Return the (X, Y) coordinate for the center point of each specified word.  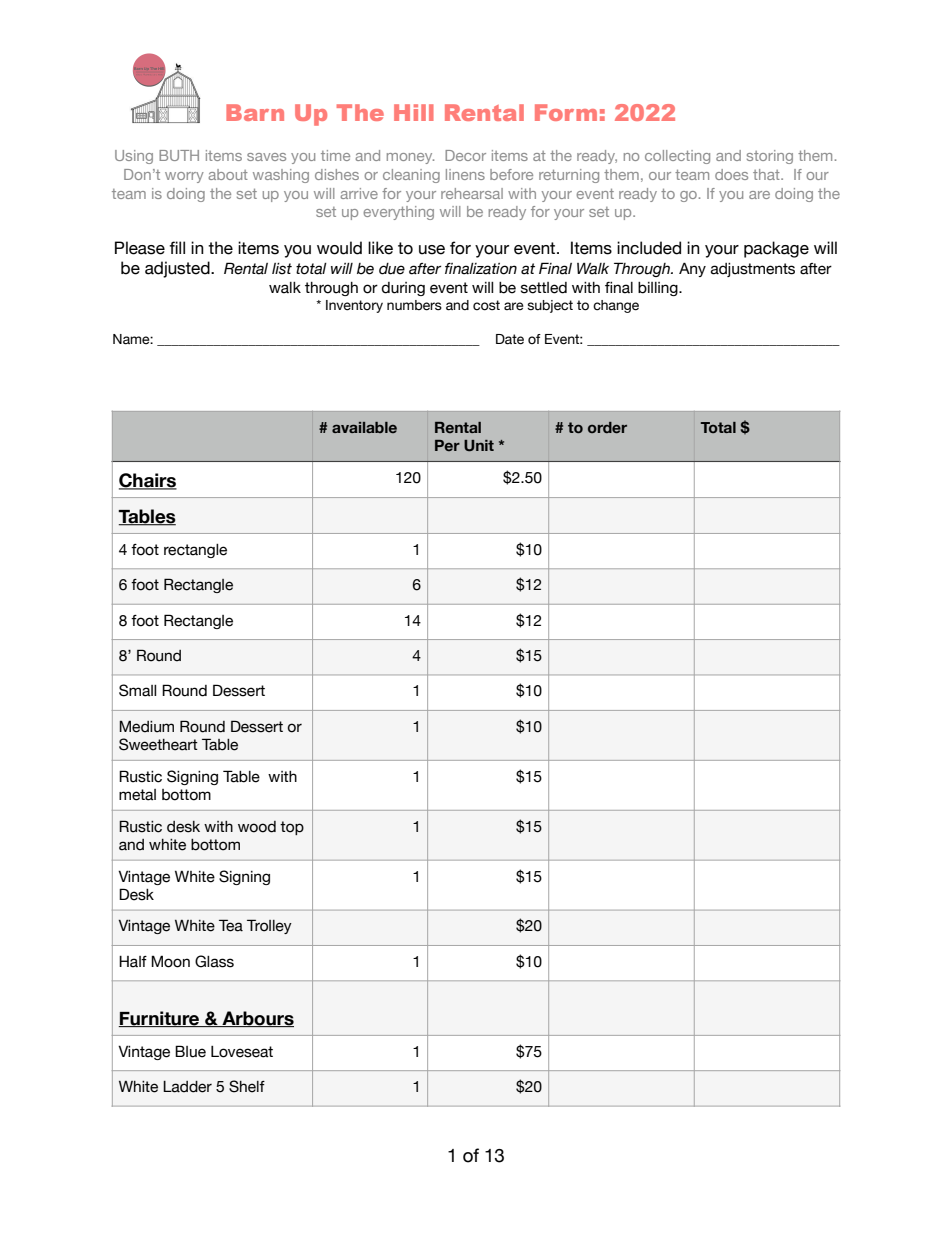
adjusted (178, 269)
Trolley (269, 926)
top (292, 828)
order (607, 428)
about (228, 174)
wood (257, 827)
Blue (190, 1051)
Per (447, 445)
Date (510, 339)
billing (659, 289)
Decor (465, 155)
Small (137, 690)
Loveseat (242, 1052)
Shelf (247, 1086)
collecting (677, 157)
